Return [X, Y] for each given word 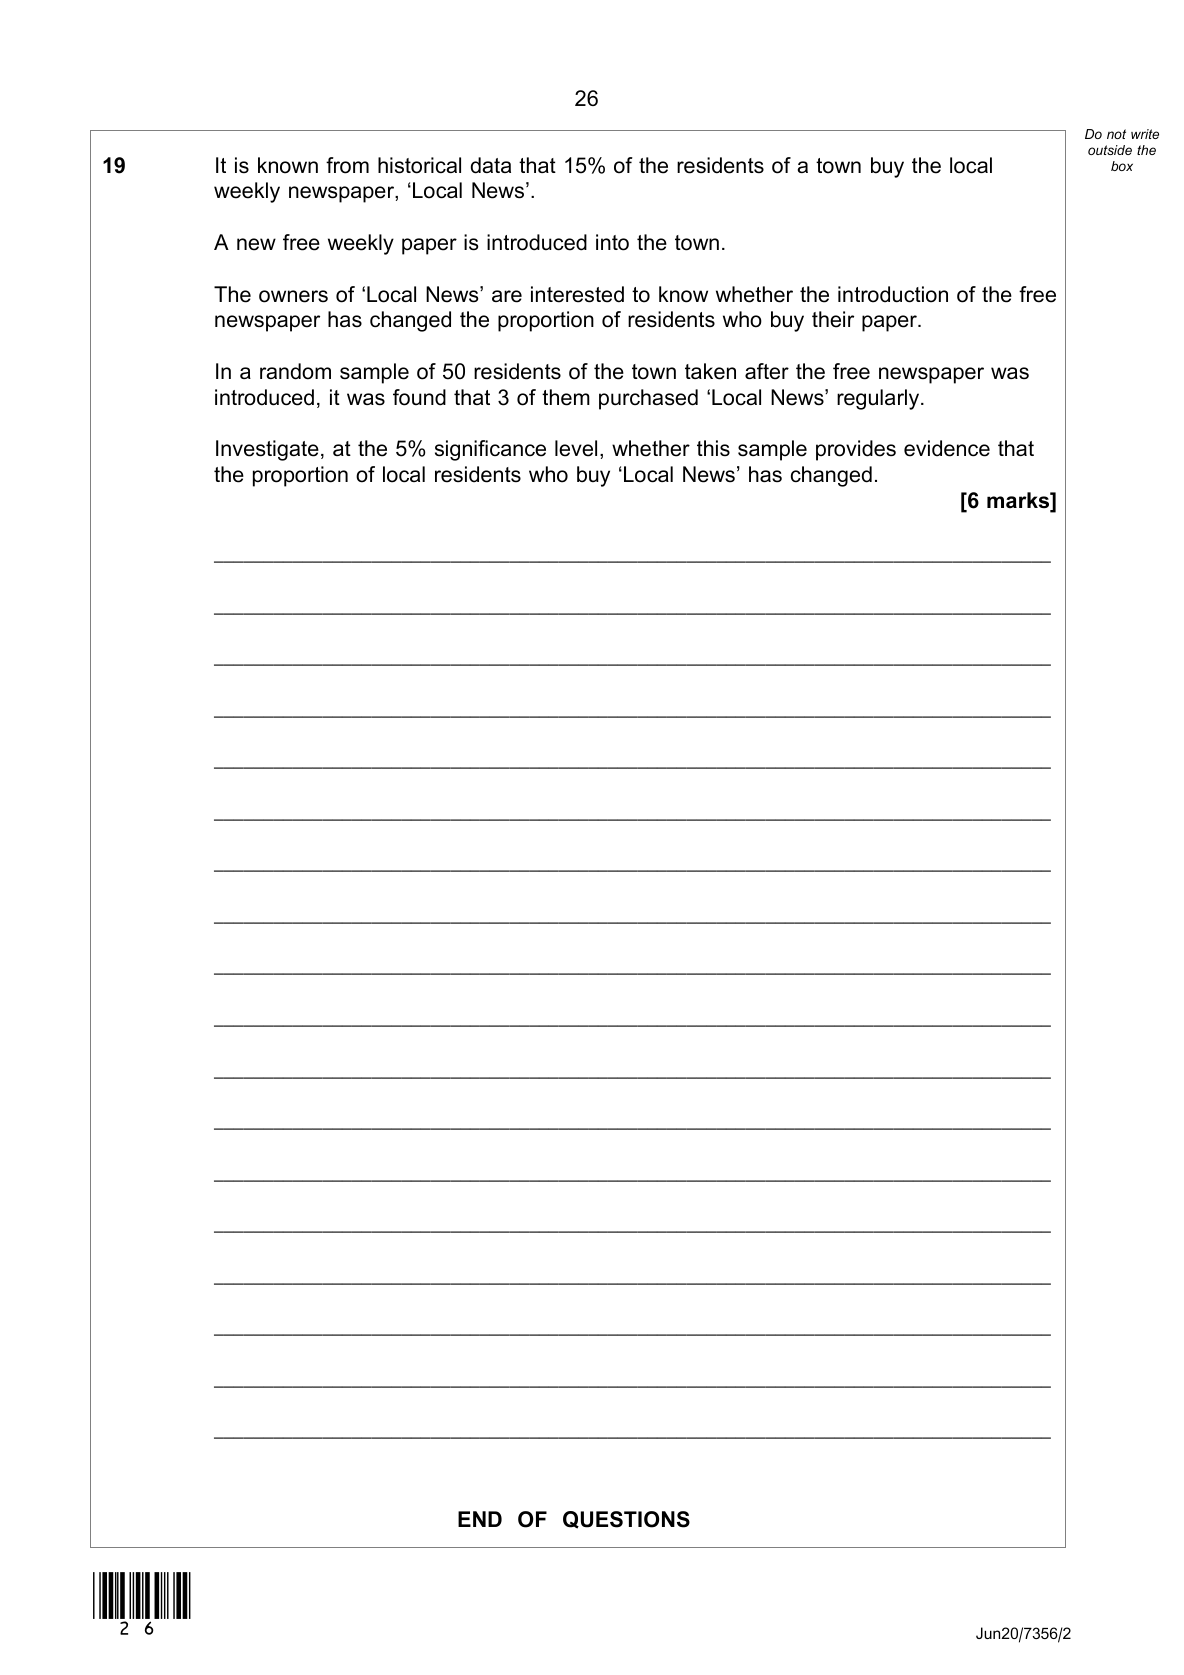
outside [1110, 150]
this [713, 448]
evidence [947, 448]
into [612, 242]
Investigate [267, 450]
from [347, 165]
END [480, 1519]
